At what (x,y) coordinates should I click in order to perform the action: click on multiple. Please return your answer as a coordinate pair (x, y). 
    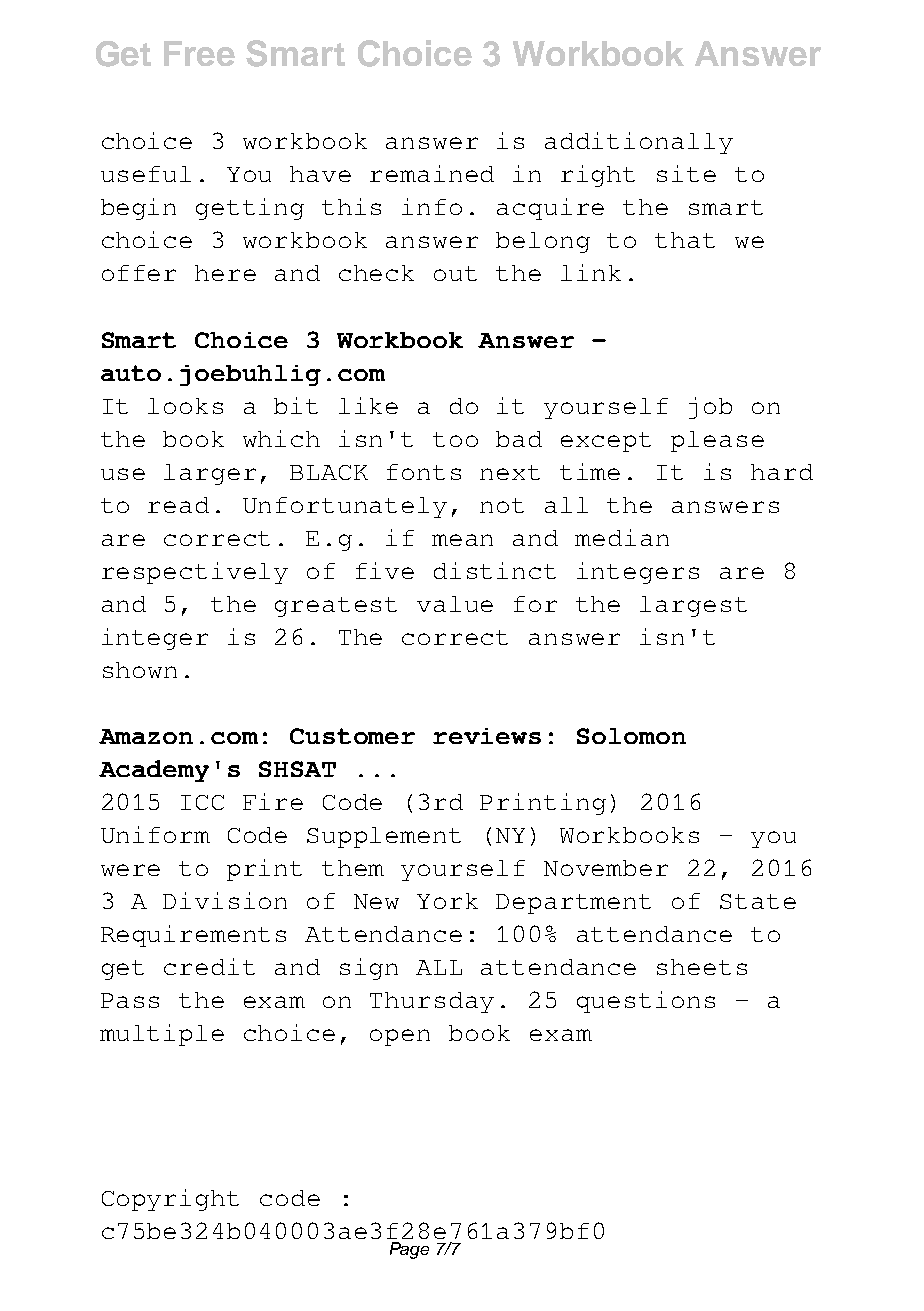
    Looking at the image, I should click on (162, 1035).
